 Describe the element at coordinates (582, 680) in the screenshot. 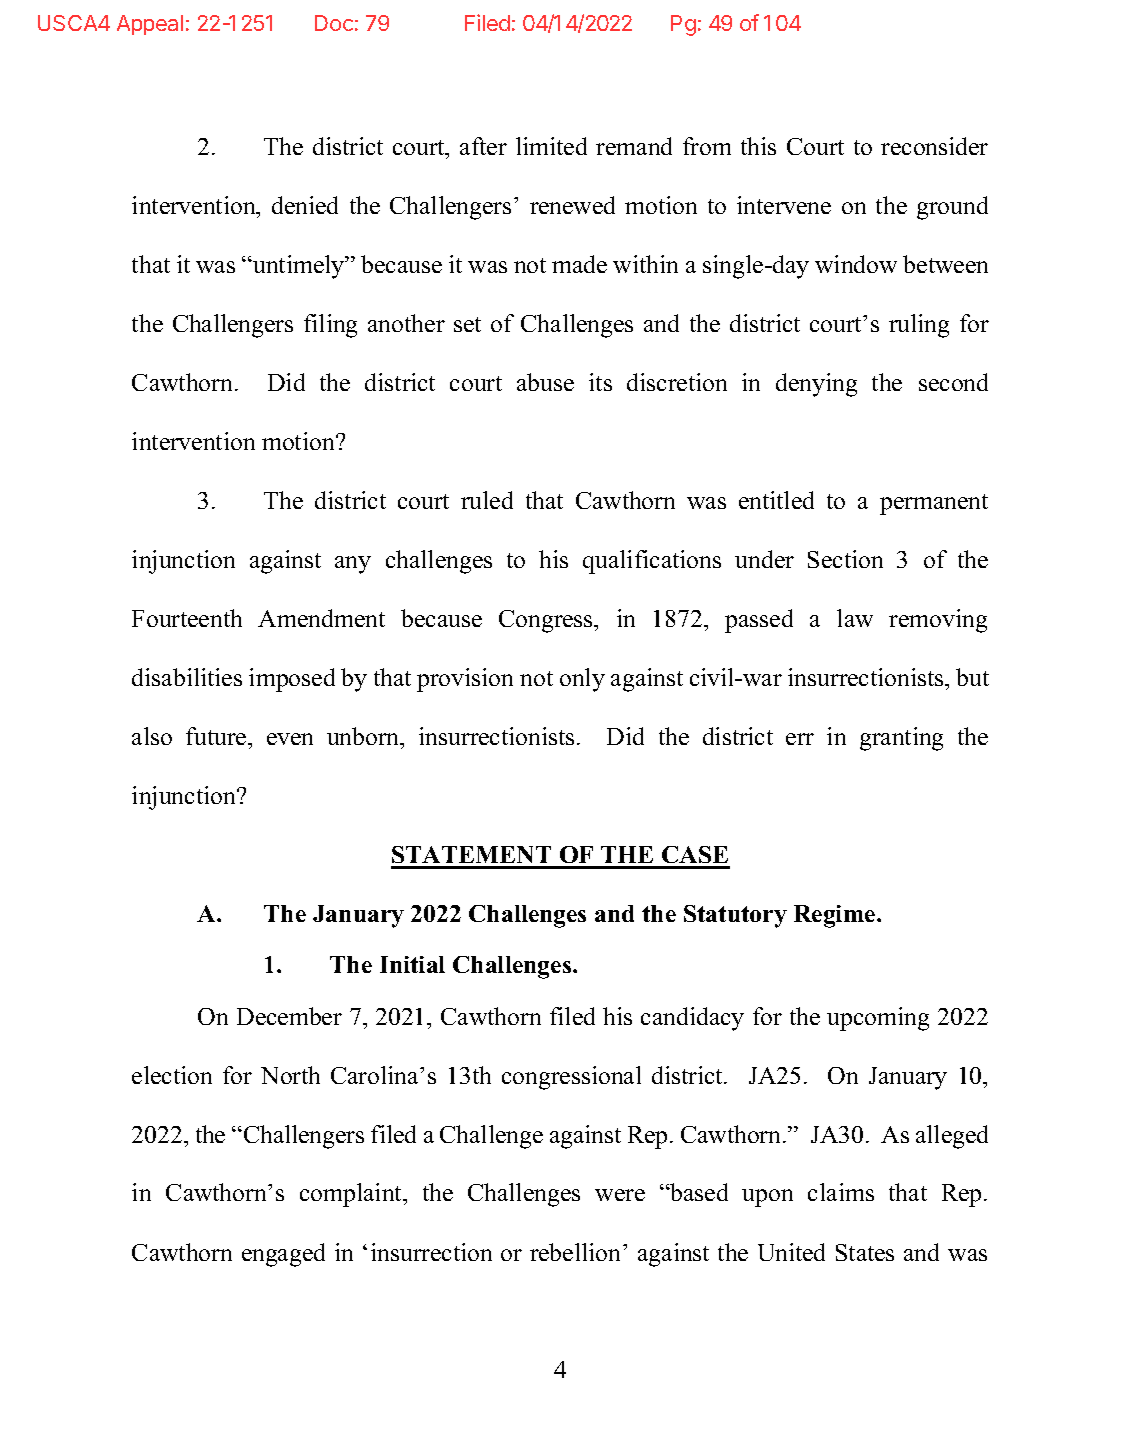

I see `only` at that location.
